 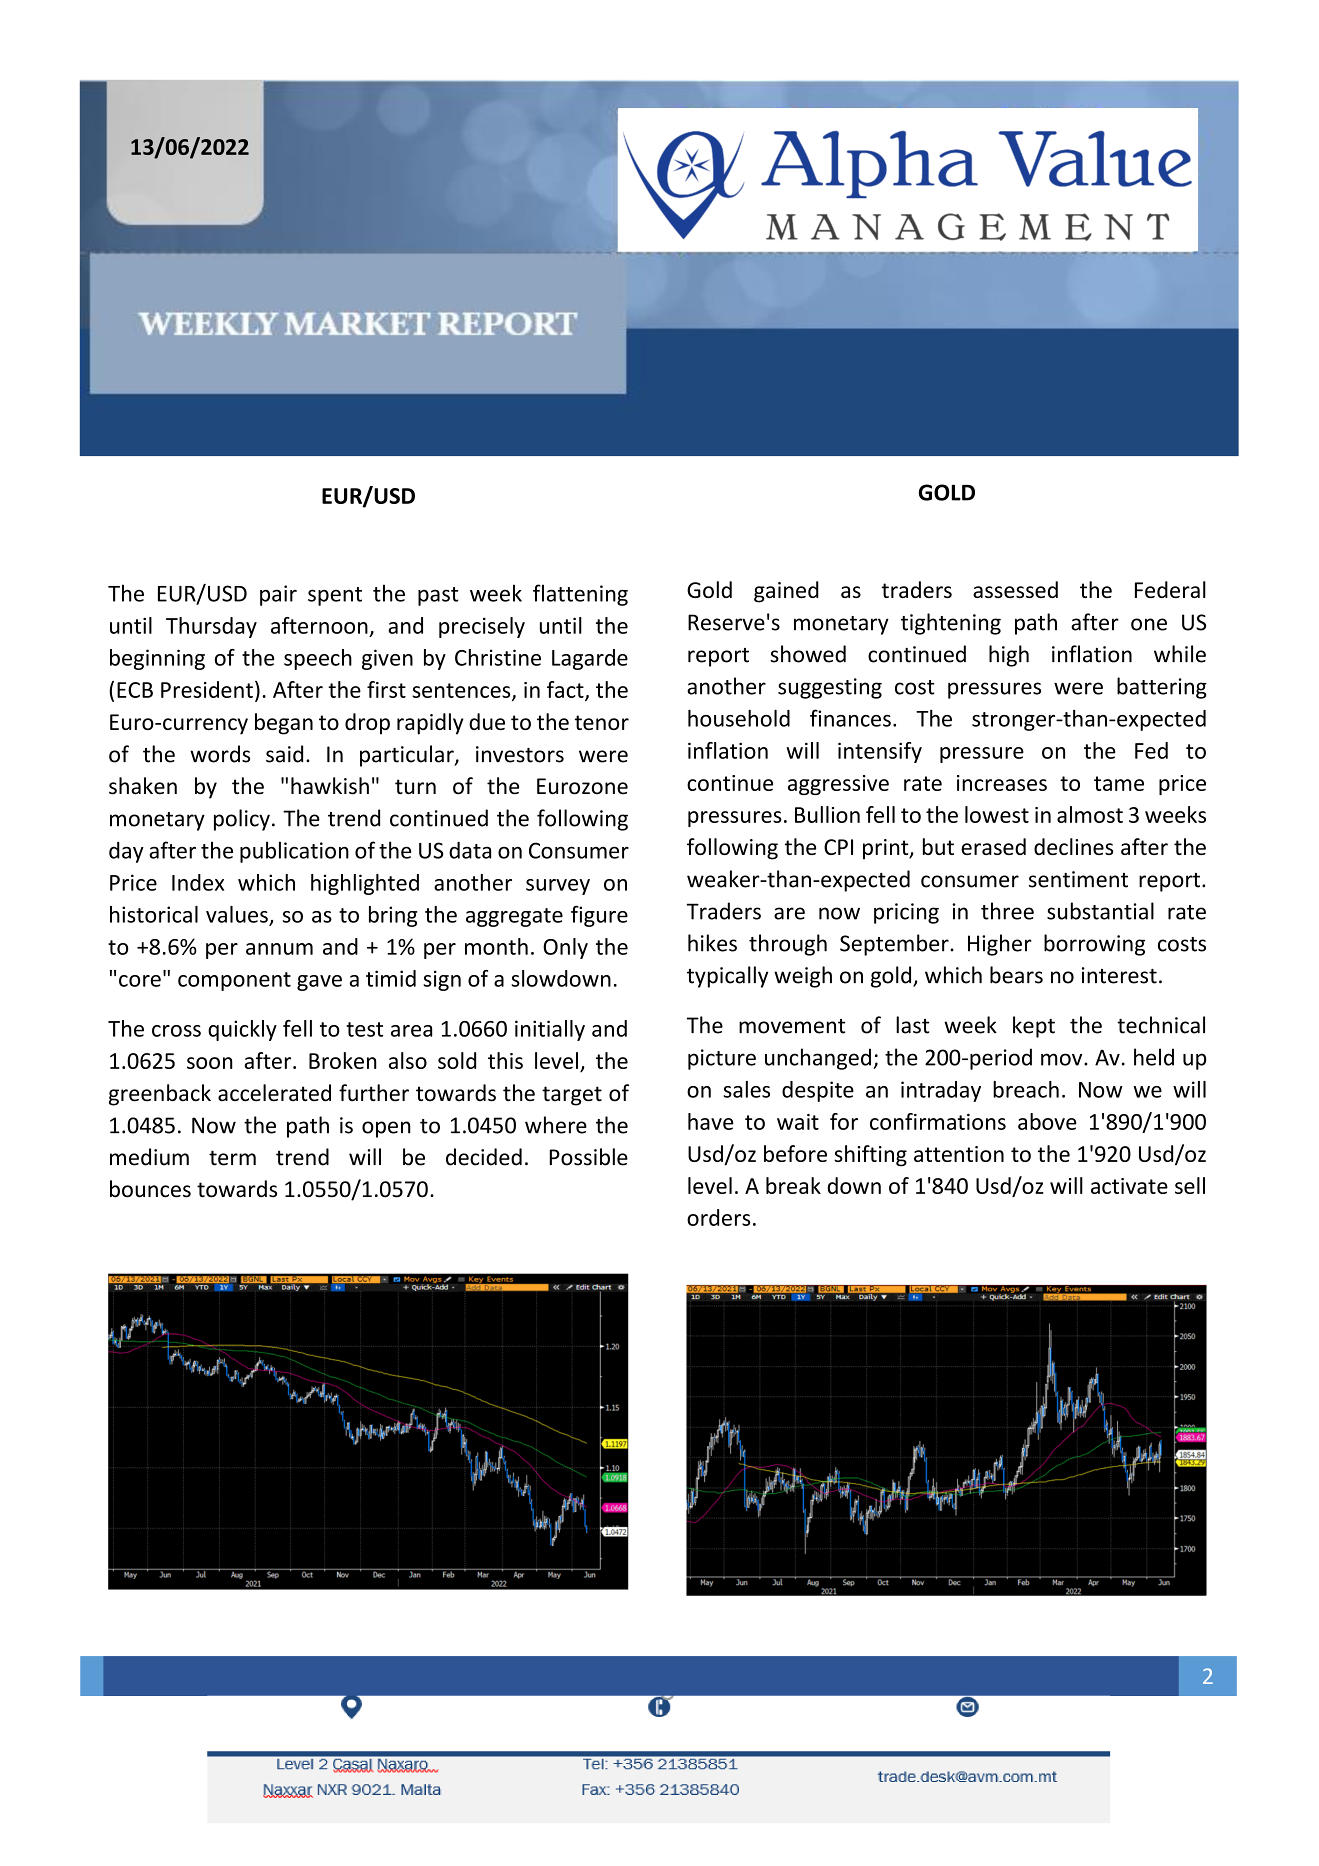 What do you see at coordinates (722, 1059) in the page?
I see `picture` at bounding box center [722, 1059].
